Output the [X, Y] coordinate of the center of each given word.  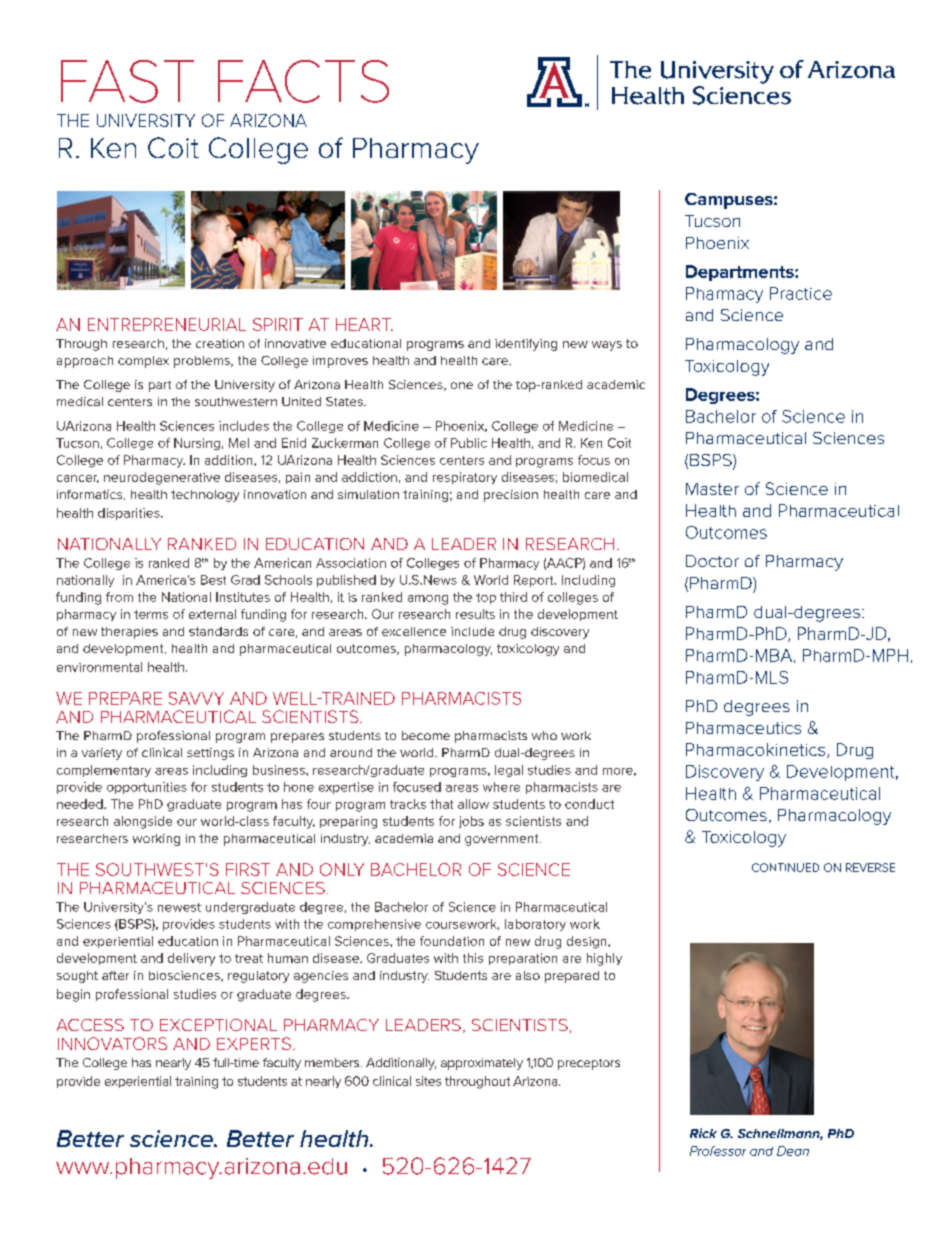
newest [179, 907]
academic [616, 384]
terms [151, 614]
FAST [127, 81]
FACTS [303, 81]
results [475, 614]
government [503, 840]
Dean [793, 1151]
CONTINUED [785, 867]
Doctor [712, 561]
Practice [801, 293]
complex [143, 362]
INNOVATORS [112, 1043]
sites [428, 1081]
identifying [526, 345]
